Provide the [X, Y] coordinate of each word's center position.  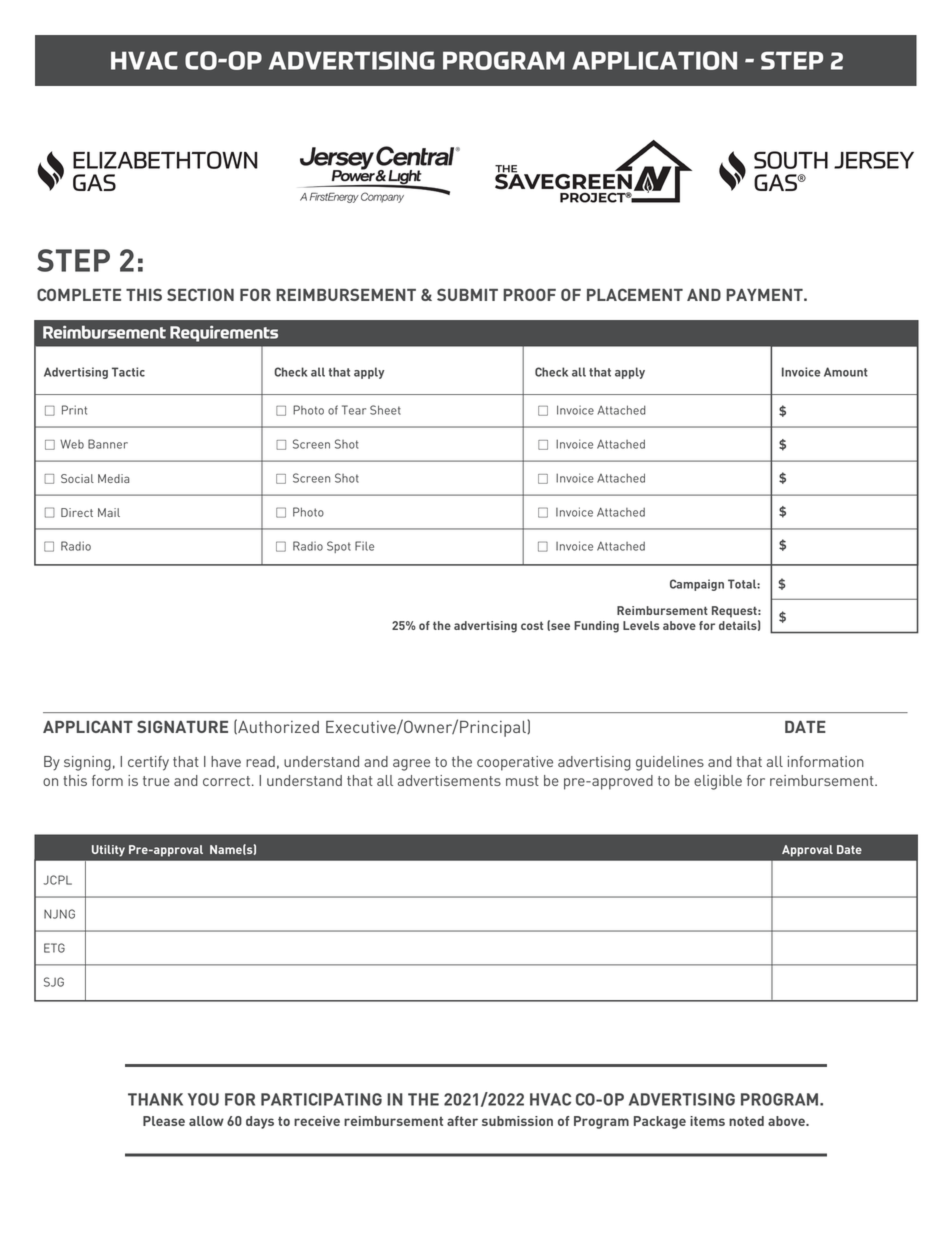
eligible [718, 782]
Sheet [385, 410]
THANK [155, 1099]
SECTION [200, 294]
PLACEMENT [635, 294]
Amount [846, 372]
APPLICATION [654, 60]
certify [148, 763]
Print [74, 410]
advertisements [449, 780]
